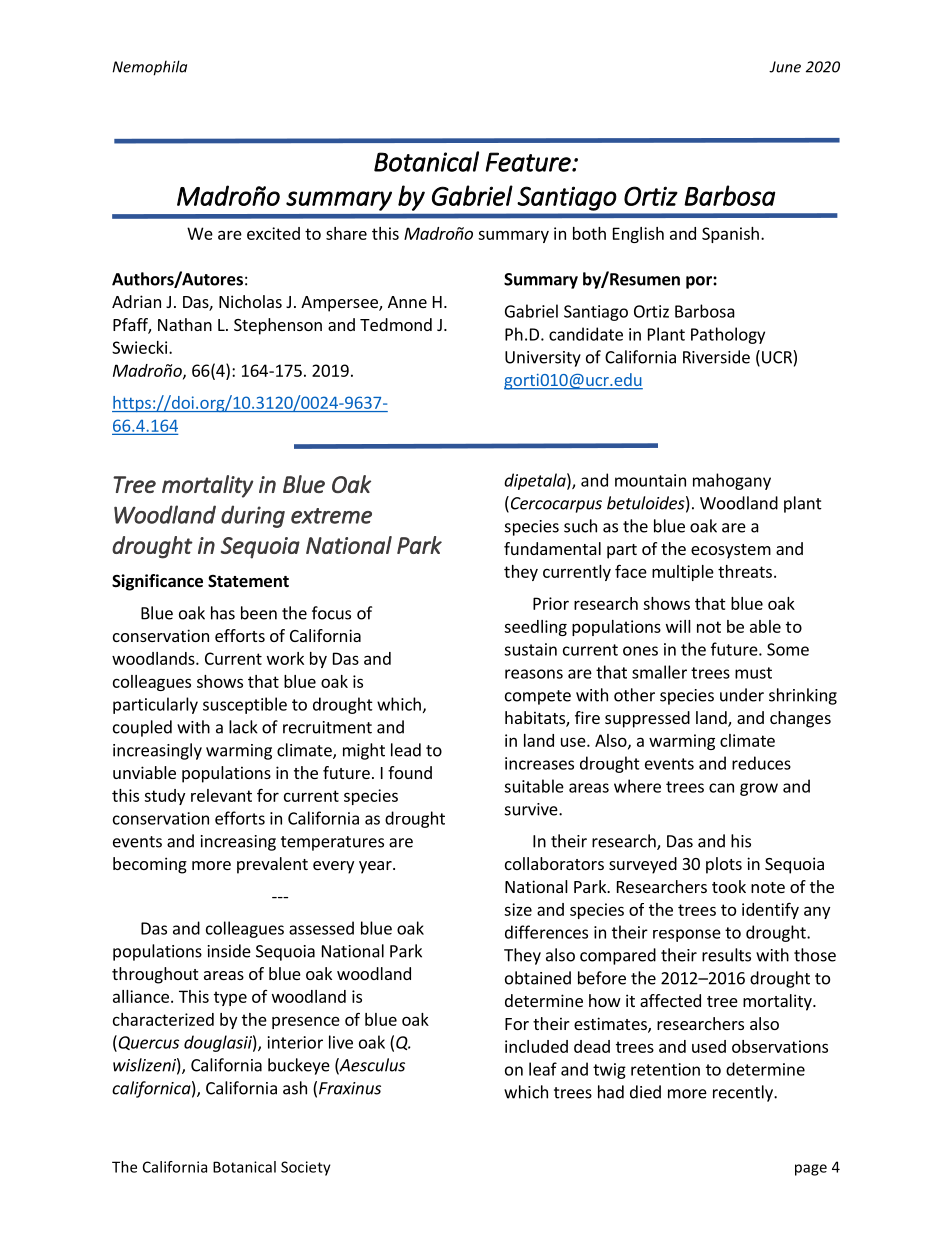 The image size is (952, 1233). What do you see at coordinates (273, 233) in the screenshot?
I see `excited` at bounding box center [273, 233].
